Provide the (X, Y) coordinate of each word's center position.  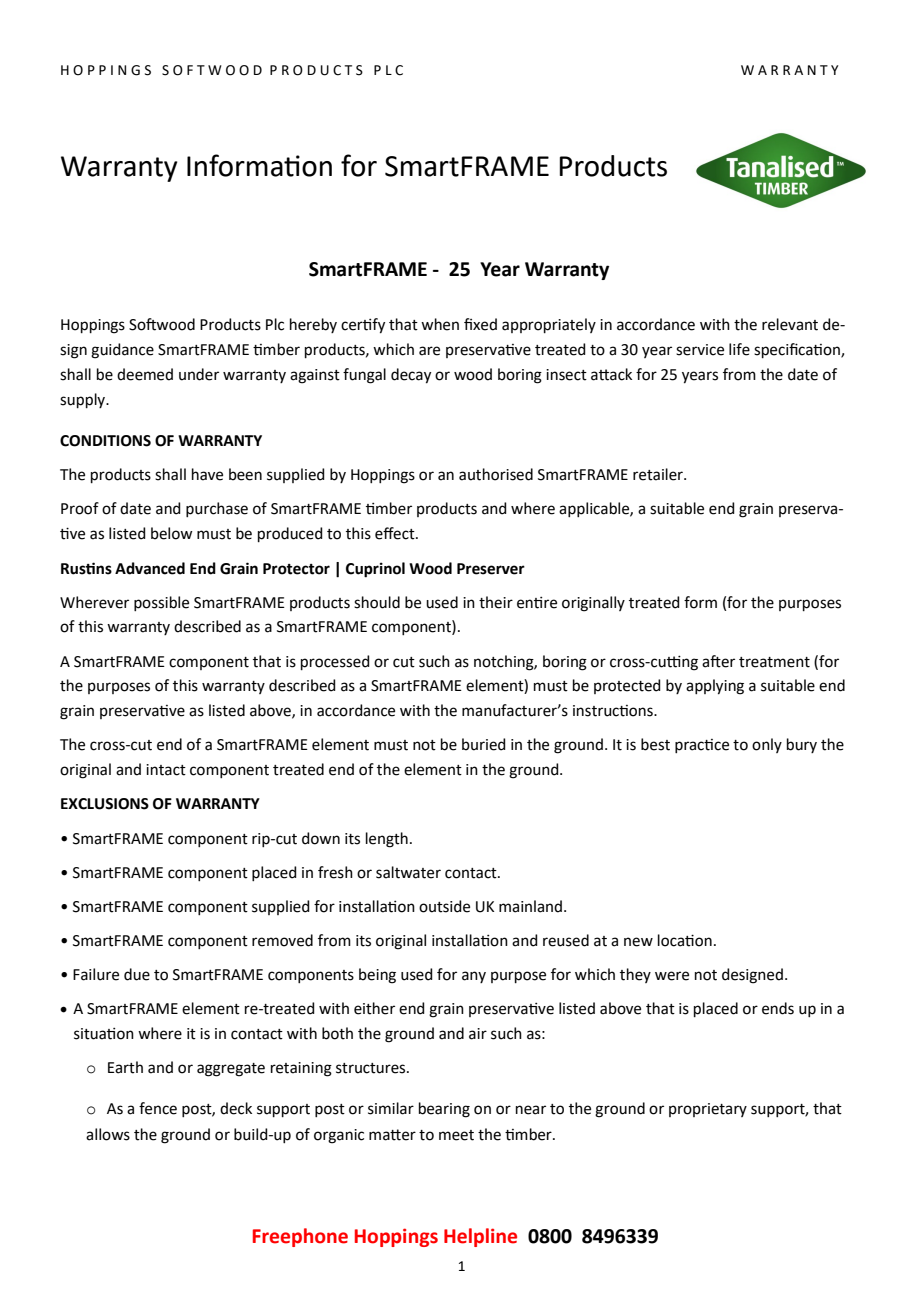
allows (108, 1134)
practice (702, 746)
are (429, 351)
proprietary (708, 1110)
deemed (145, 374)
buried (484, 744)
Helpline (480, 1237)
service (700, 350)
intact (166, 770)
